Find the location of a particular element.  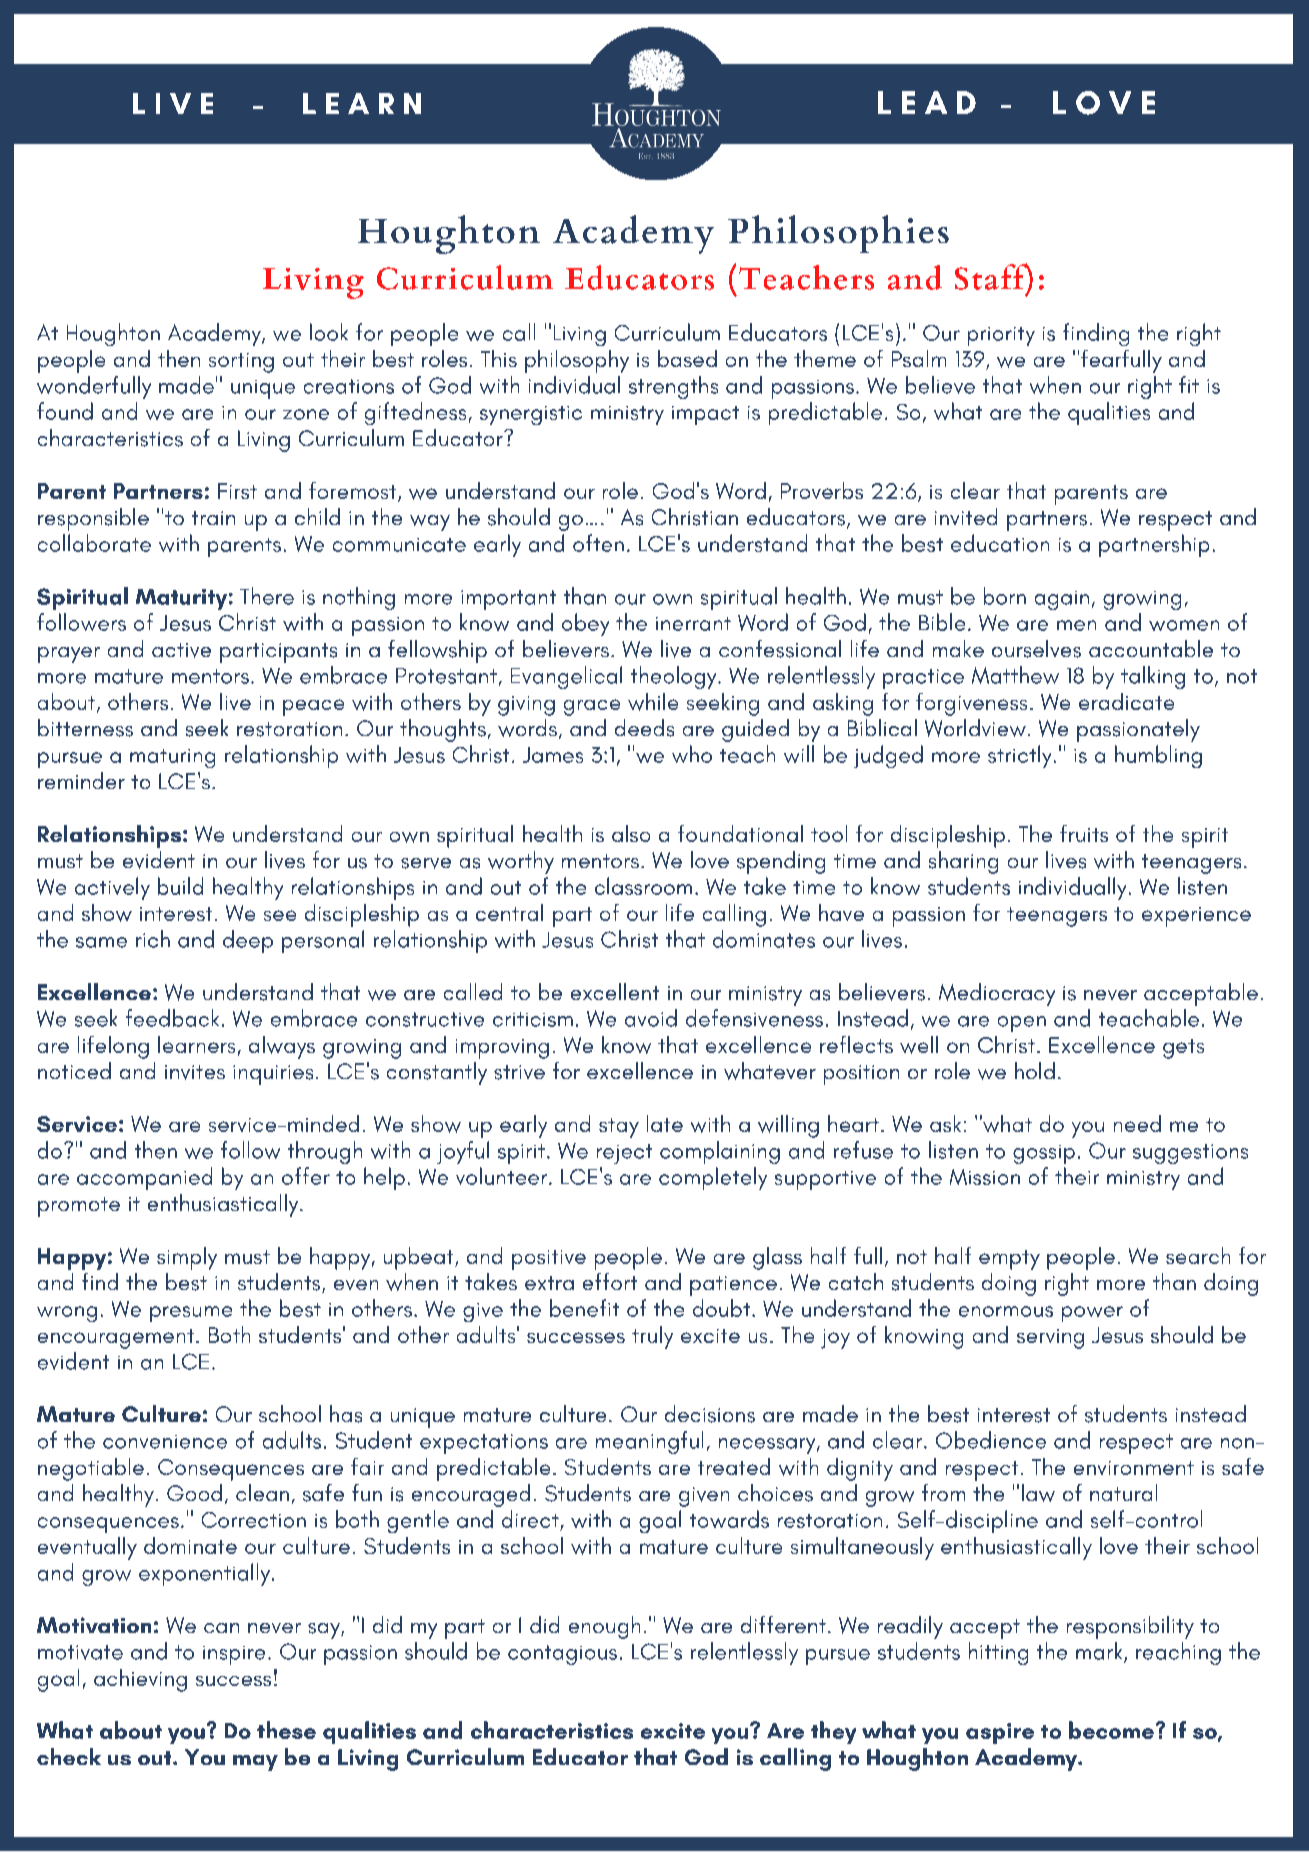

ourselves is located at coordinates (1036, 649).
